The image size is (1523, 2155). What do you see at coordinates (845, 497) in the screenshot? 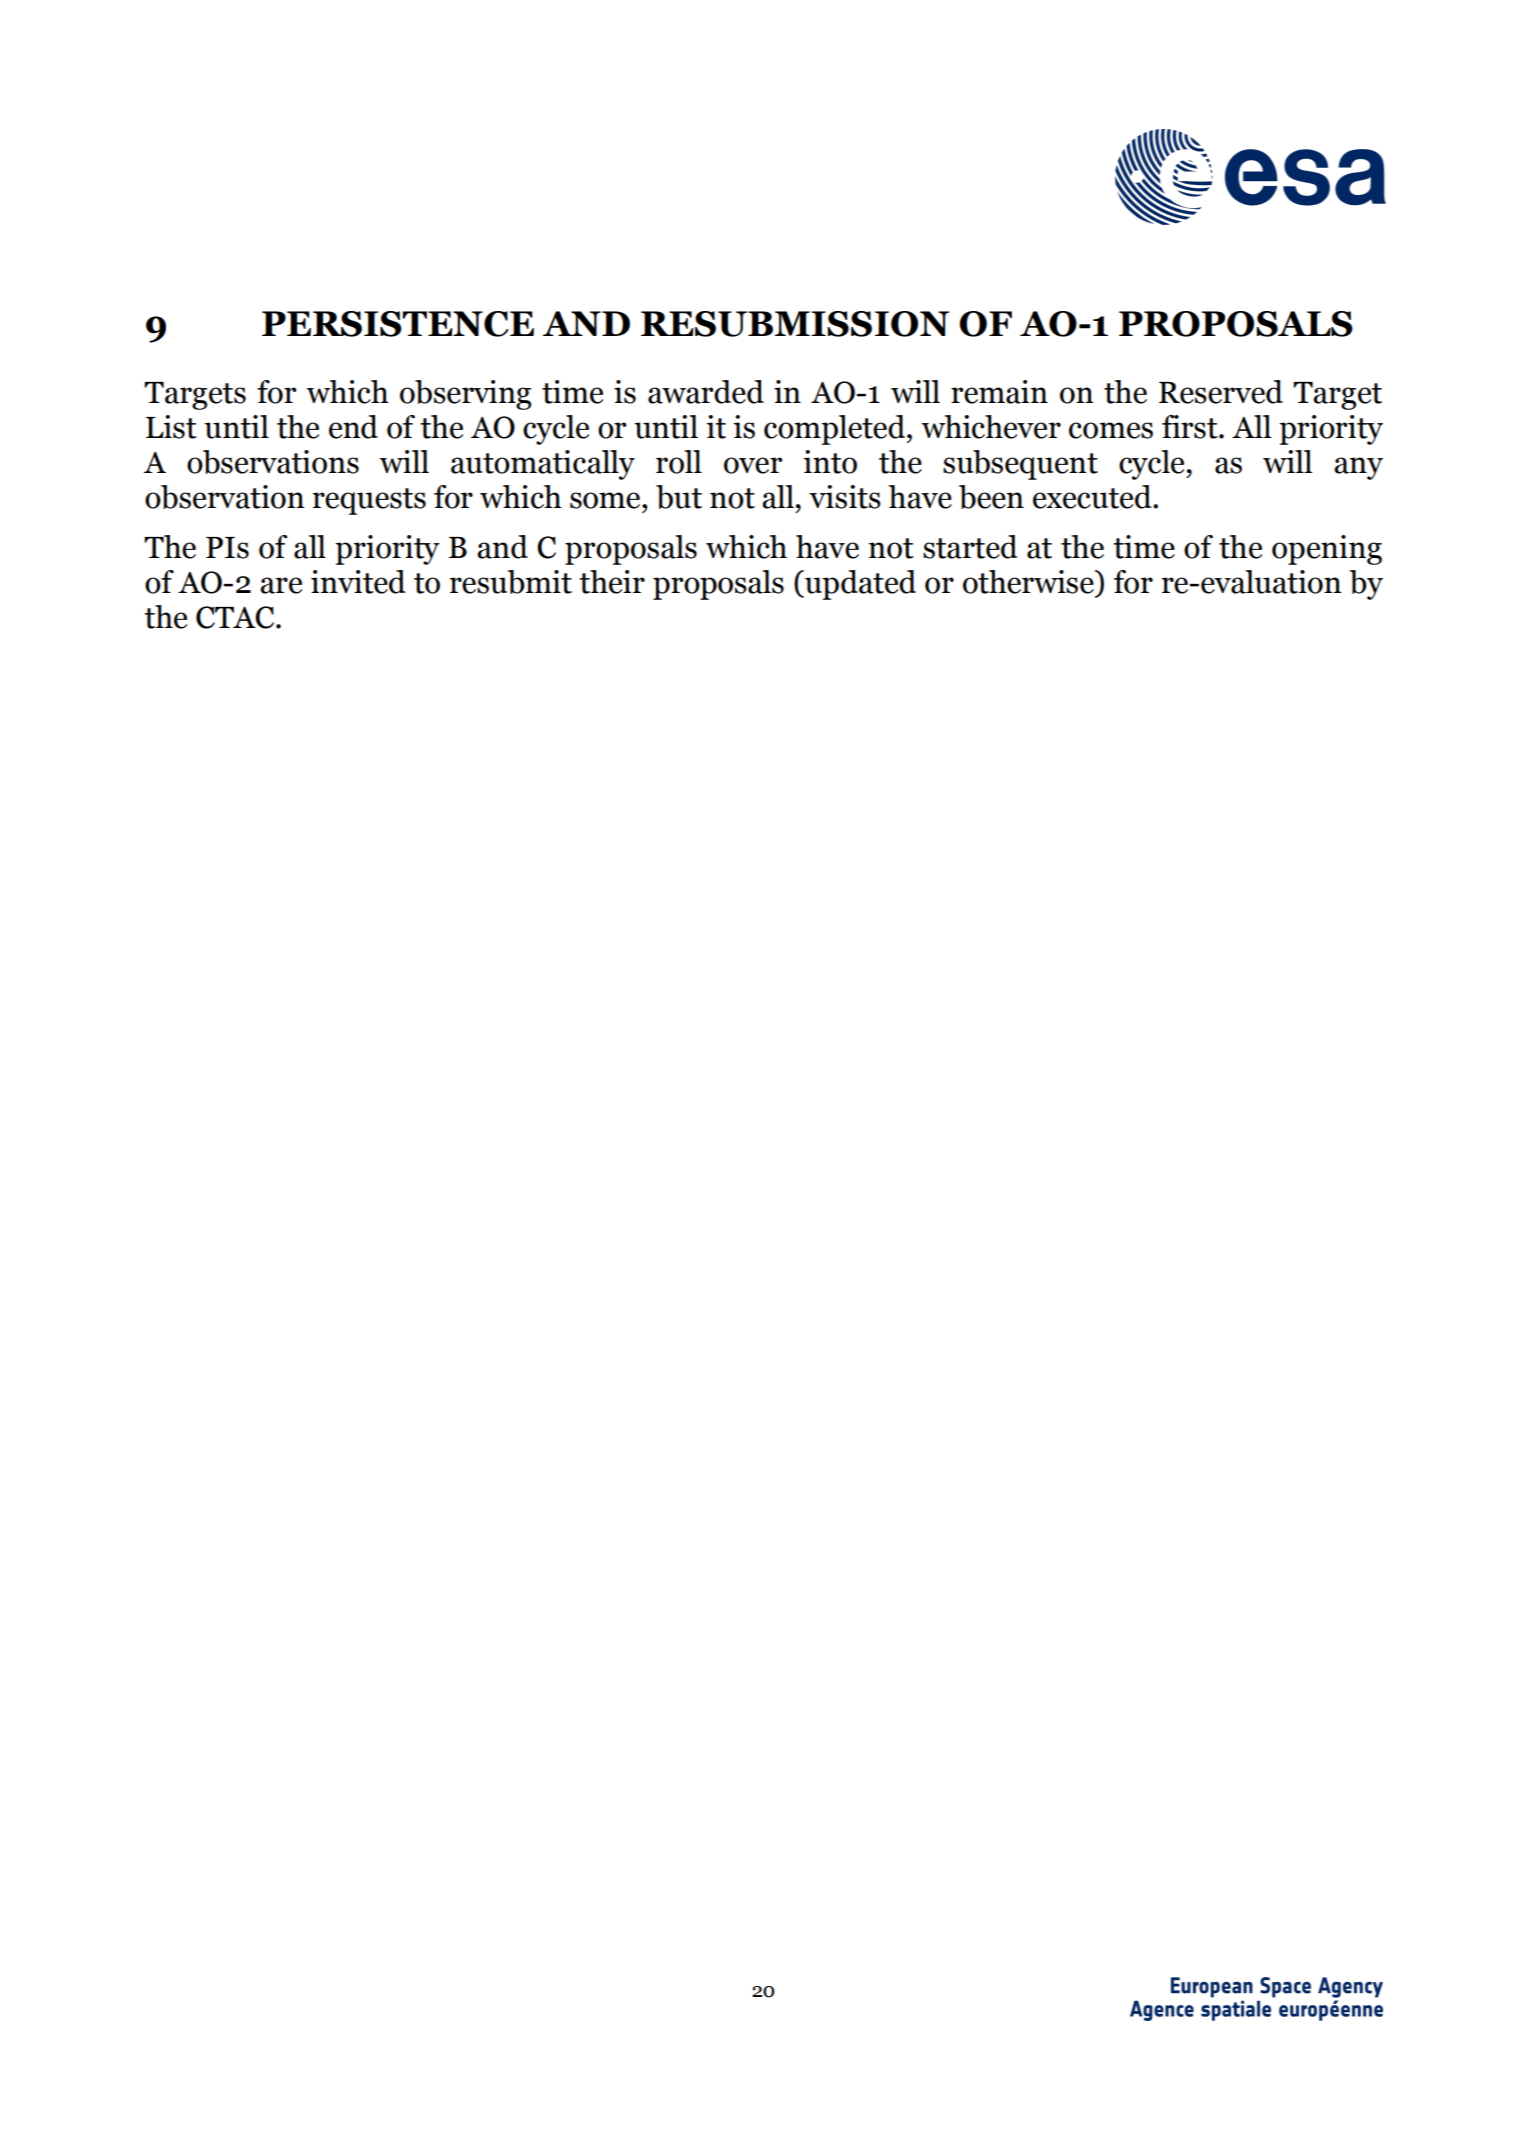
I see `visits` at bounding box center [845, 497].
